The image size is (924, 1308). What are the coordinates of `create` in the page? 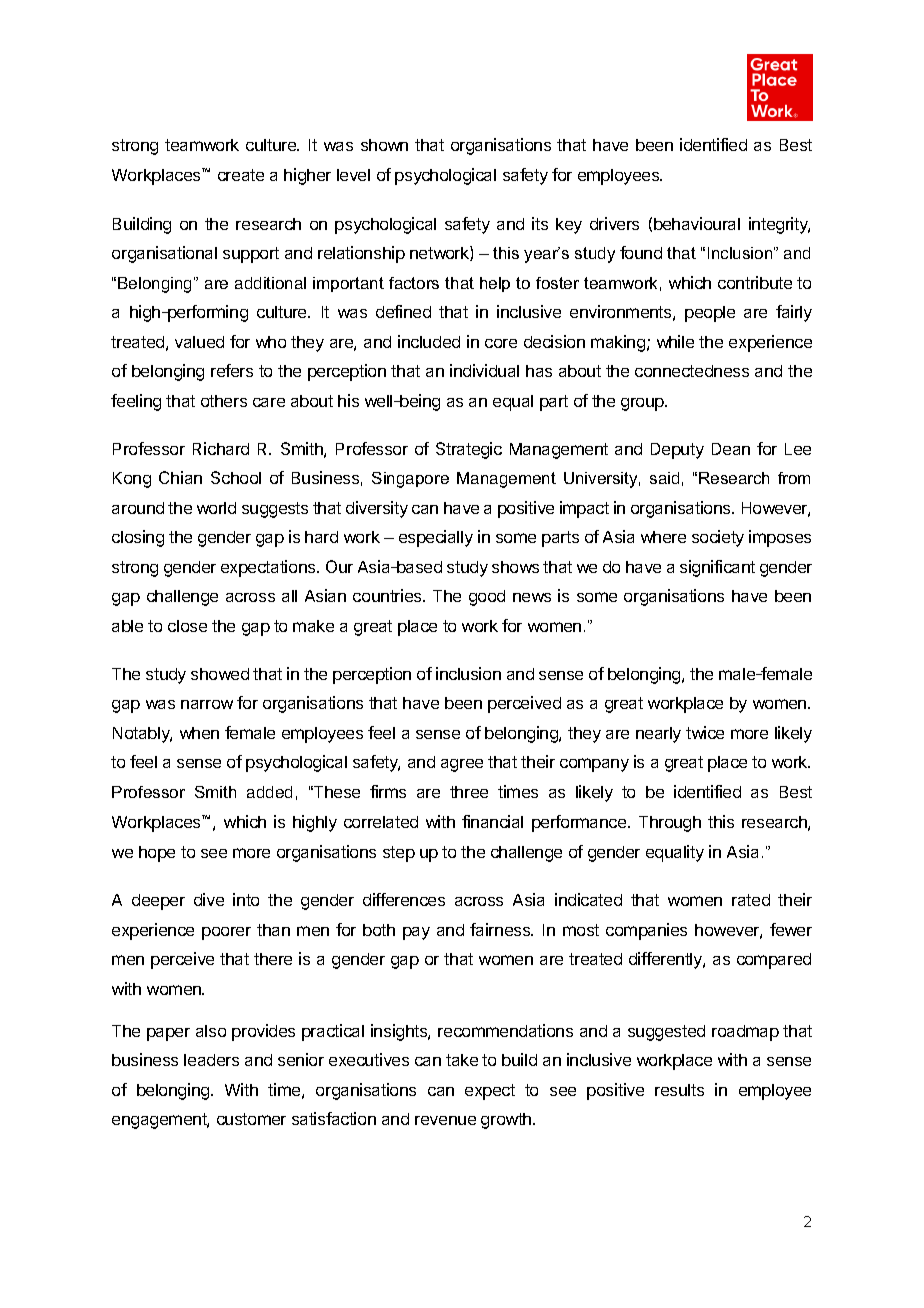 It's located at (241, 175).
